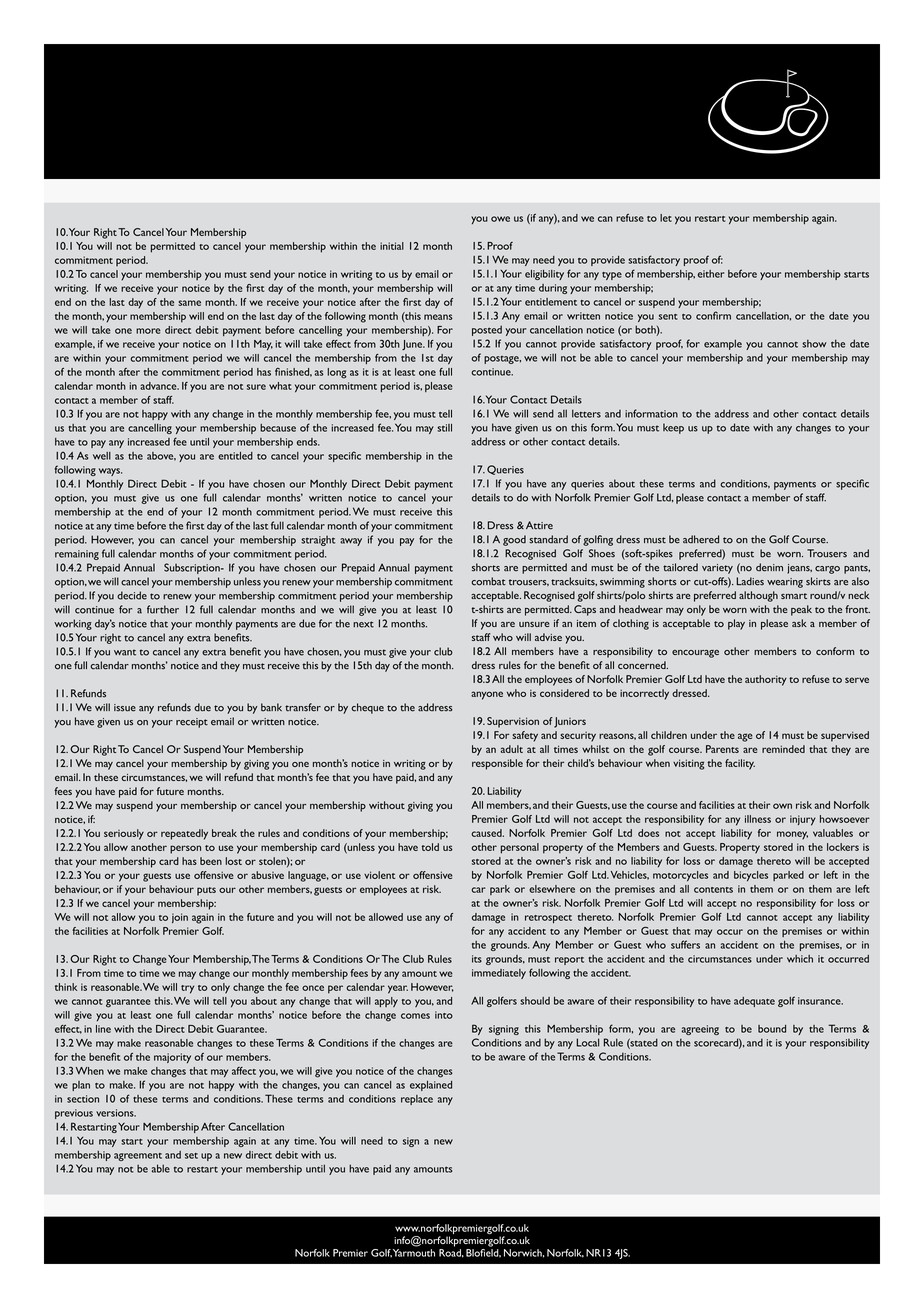 Image resolution: width=924 pixels, height=1308 pixels. I want to click on means, so click(438, 317).
